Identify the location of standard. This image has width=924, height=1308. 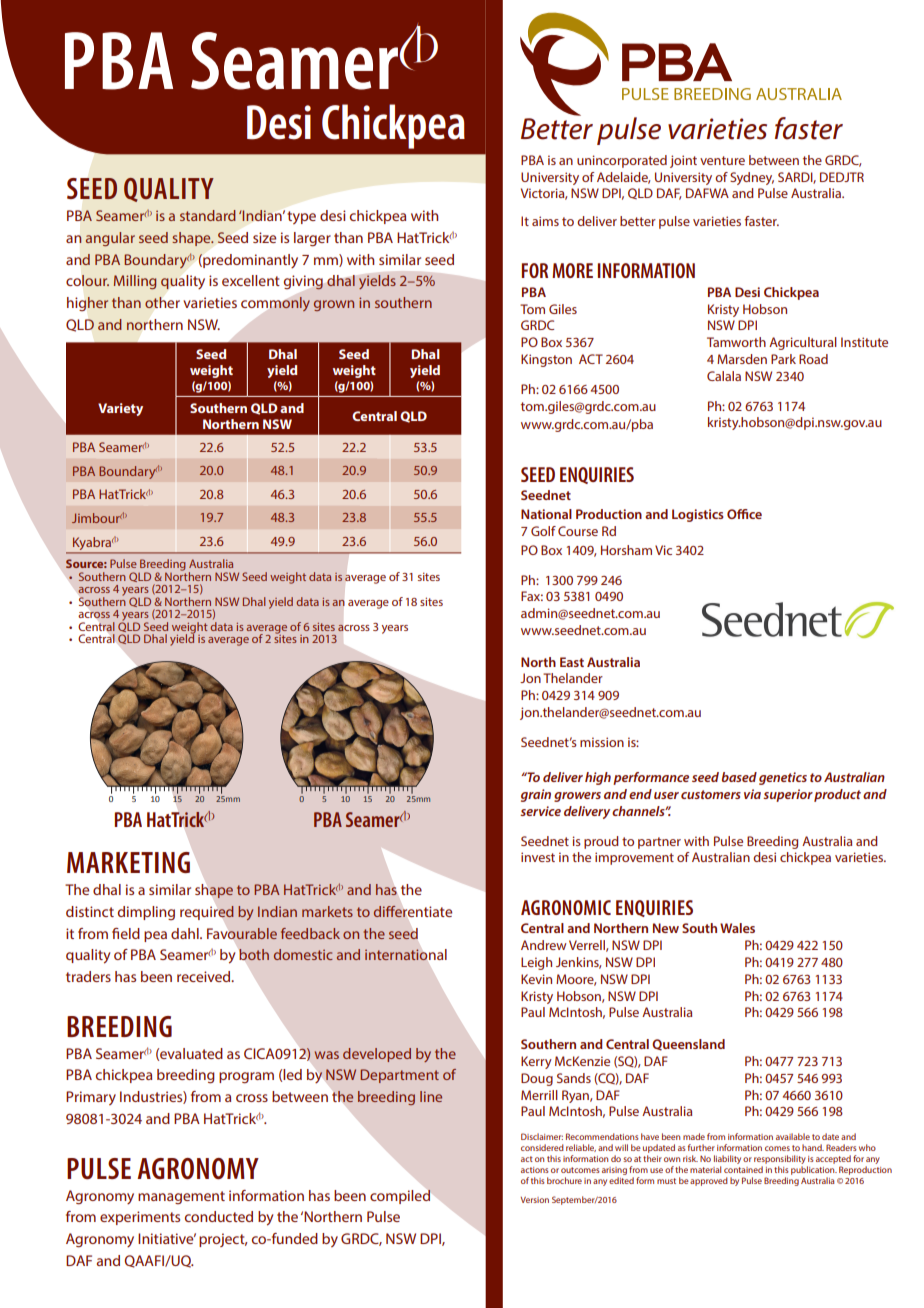
(208, 215).
